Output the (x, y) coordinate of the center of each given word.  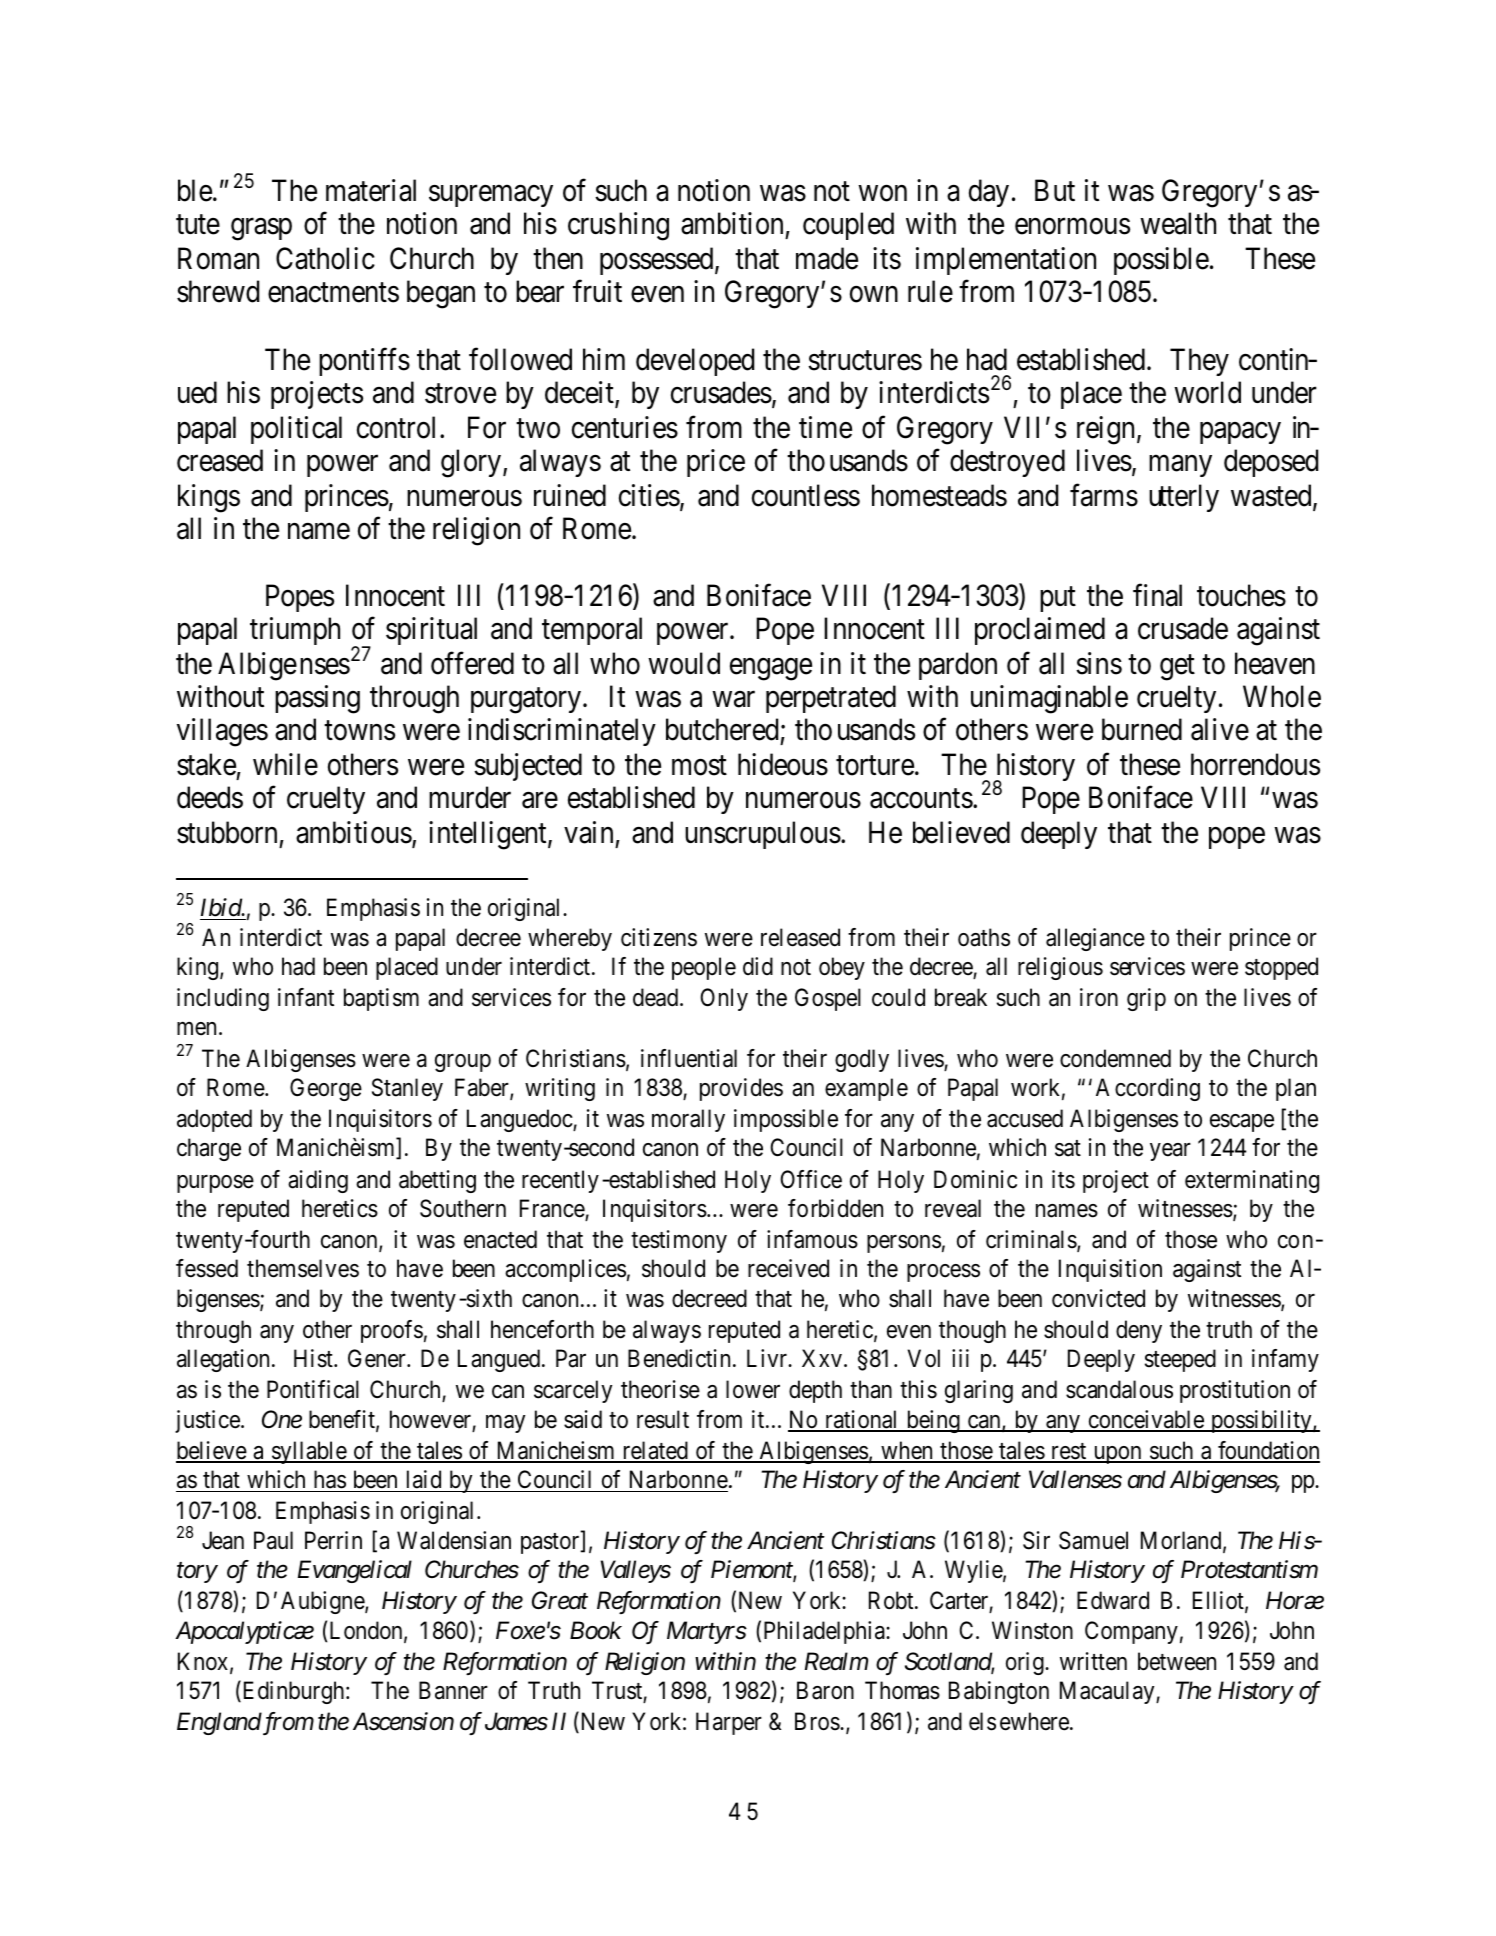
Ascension (403, 1721)
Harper (729, 1723)
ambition (732, 223)
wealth (1178, 223)
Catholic (325, 258)
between (1177, 1661)
